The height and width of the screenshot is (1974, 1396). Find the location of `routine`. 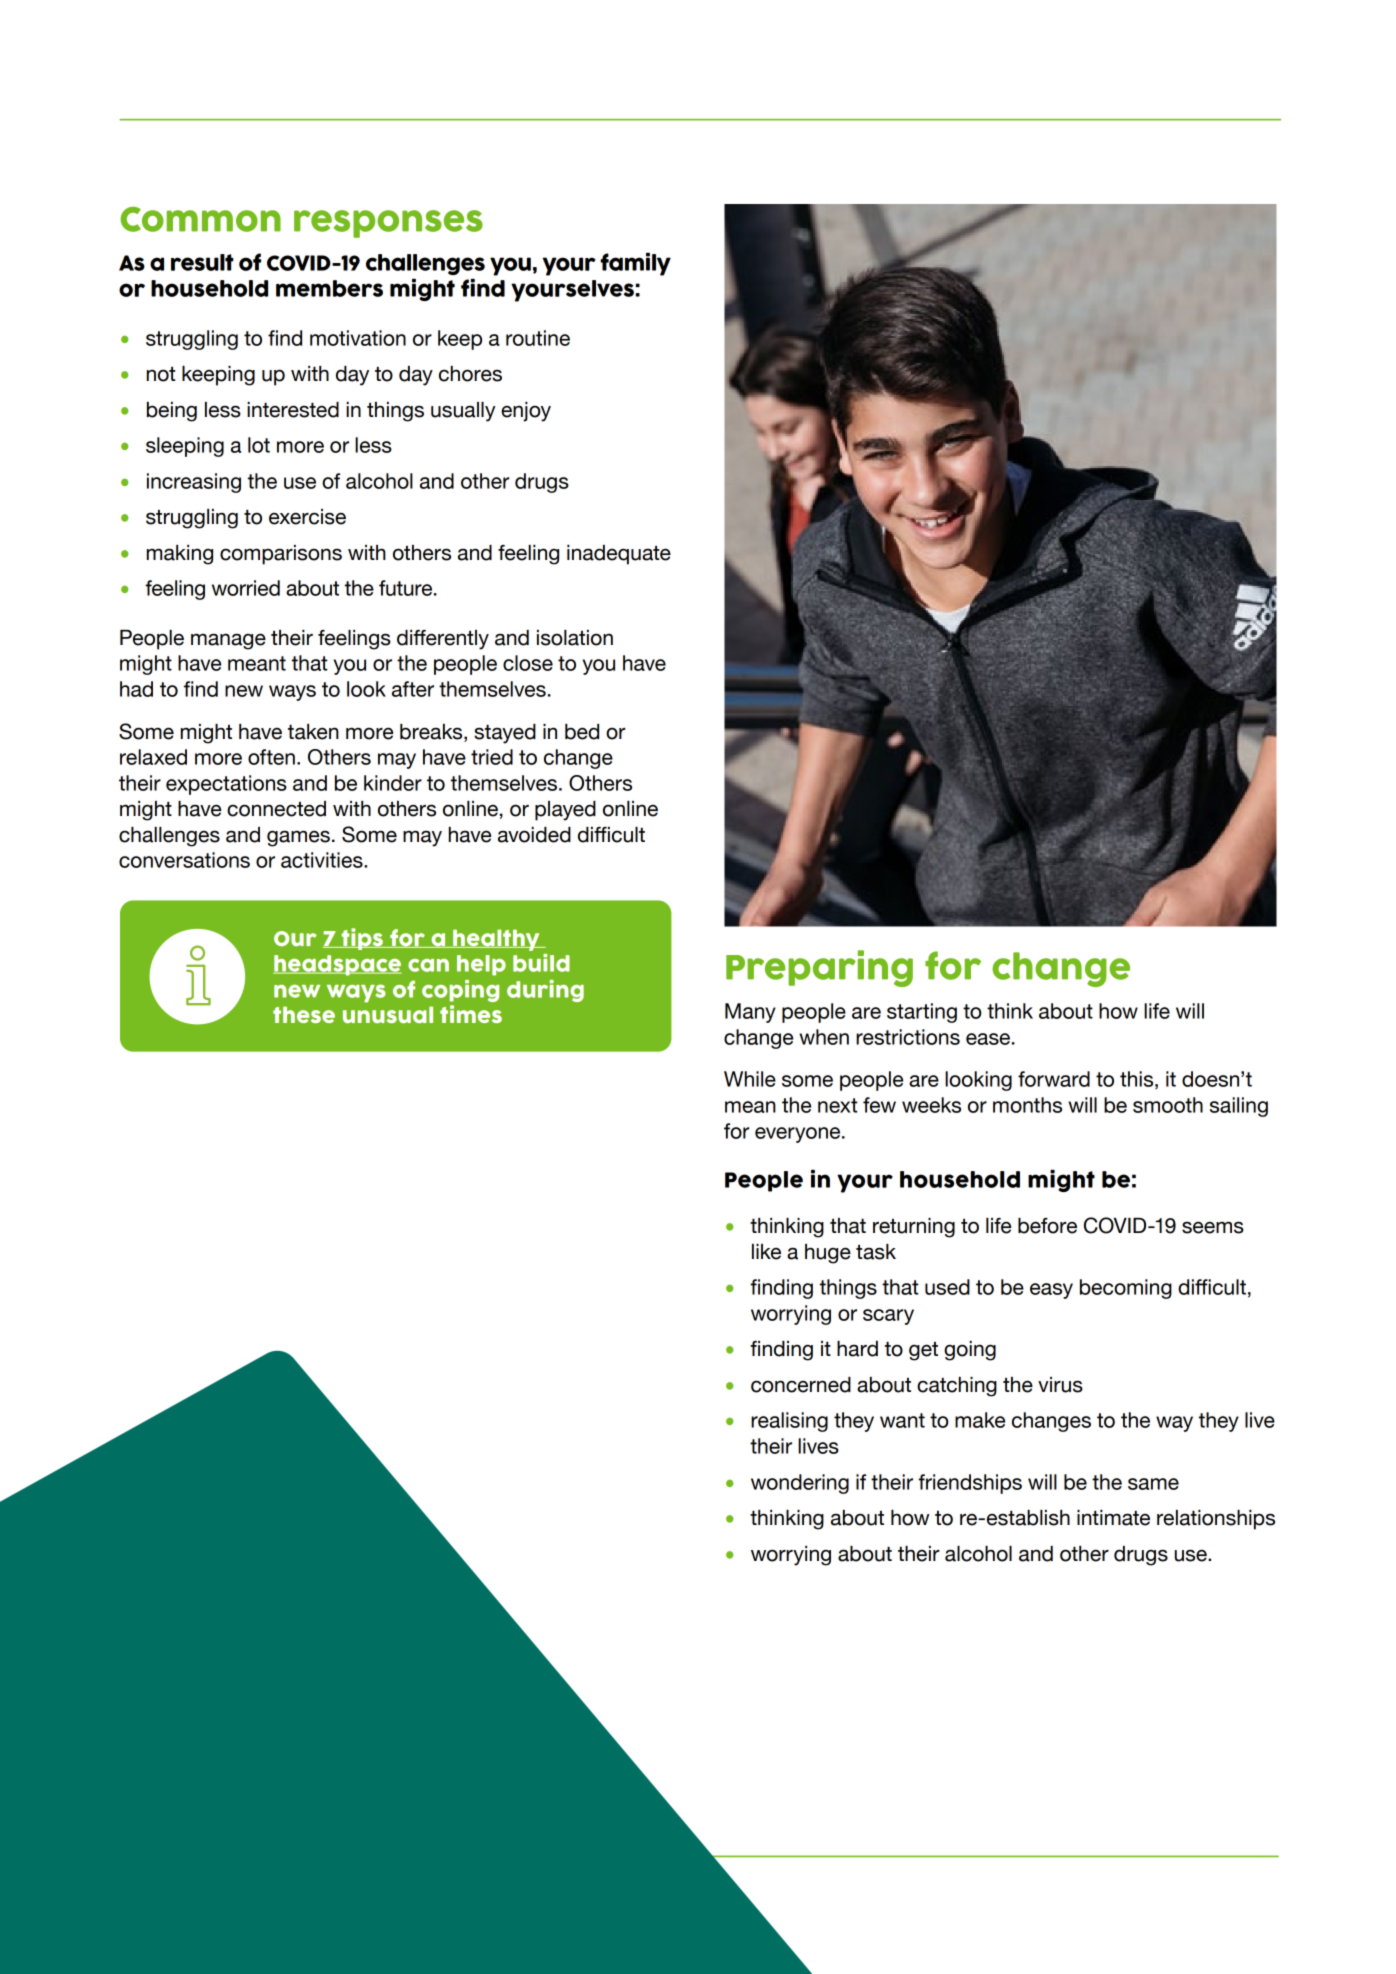

routine is located at coordinates (538, 338).
